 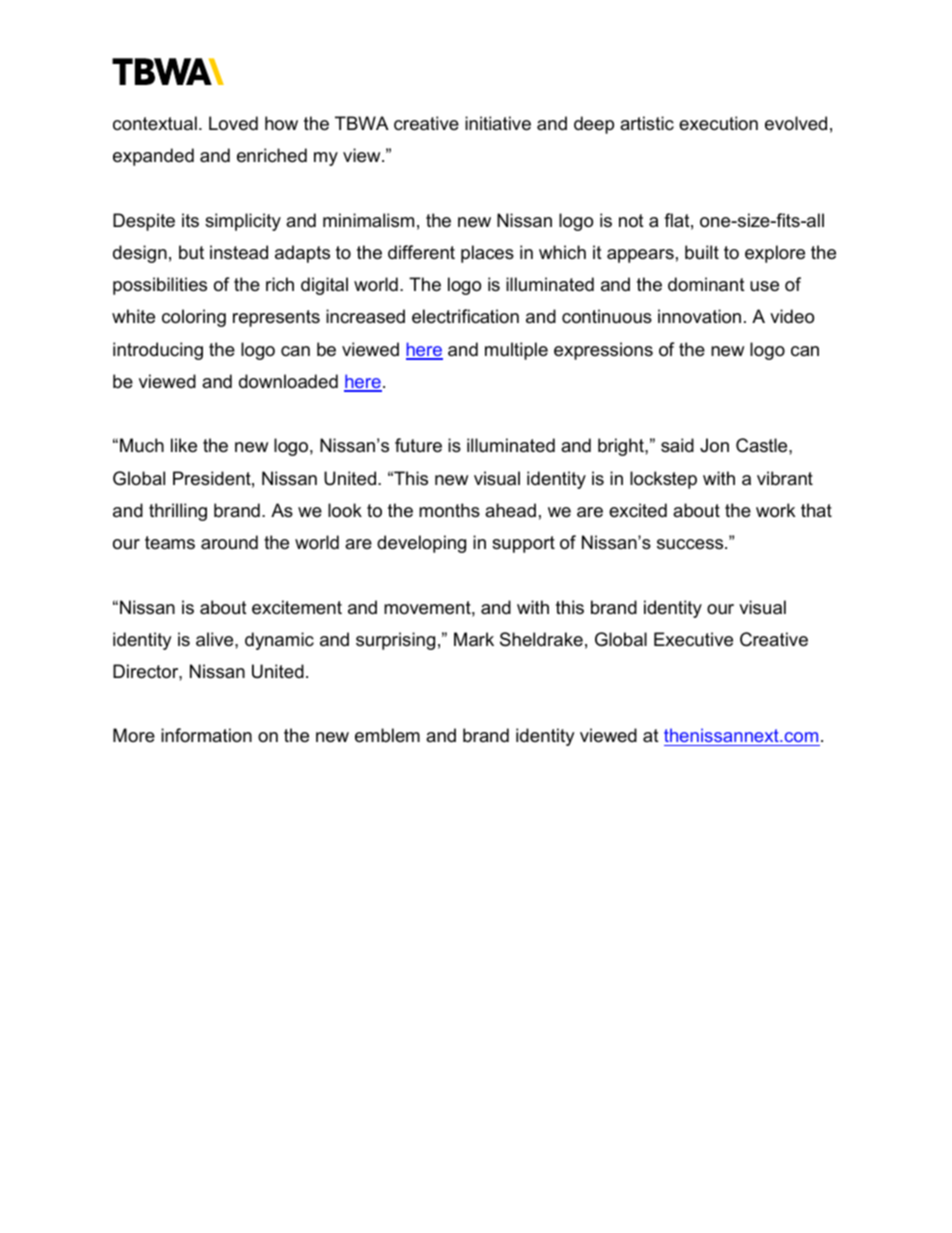 What do you see at coordinates (387, 735) in the image?
I see `emblem` at bounding box center [387, 735].
